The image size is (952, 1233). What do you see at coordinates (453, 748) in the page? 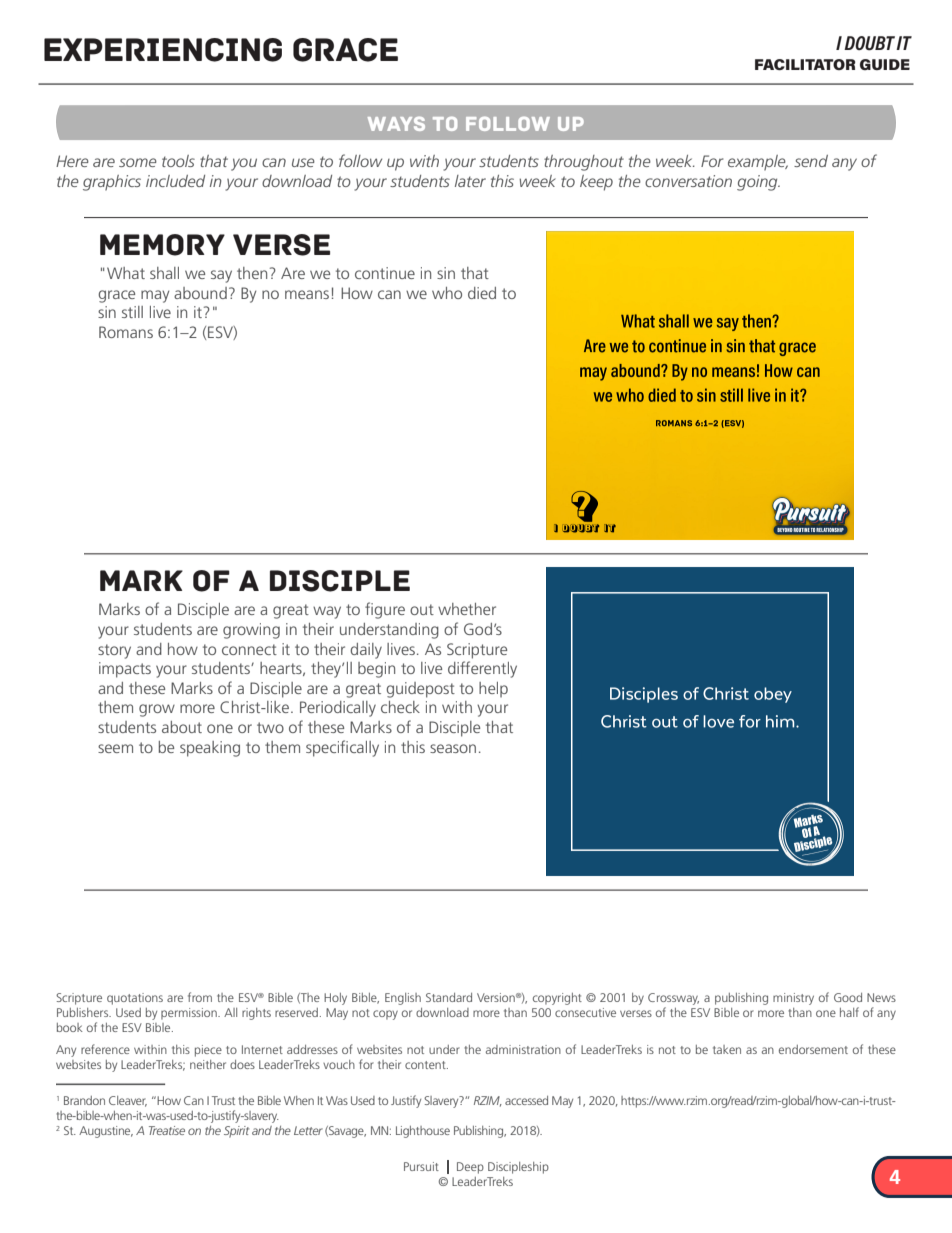
I see `season` at bounding box center [453, 748].
